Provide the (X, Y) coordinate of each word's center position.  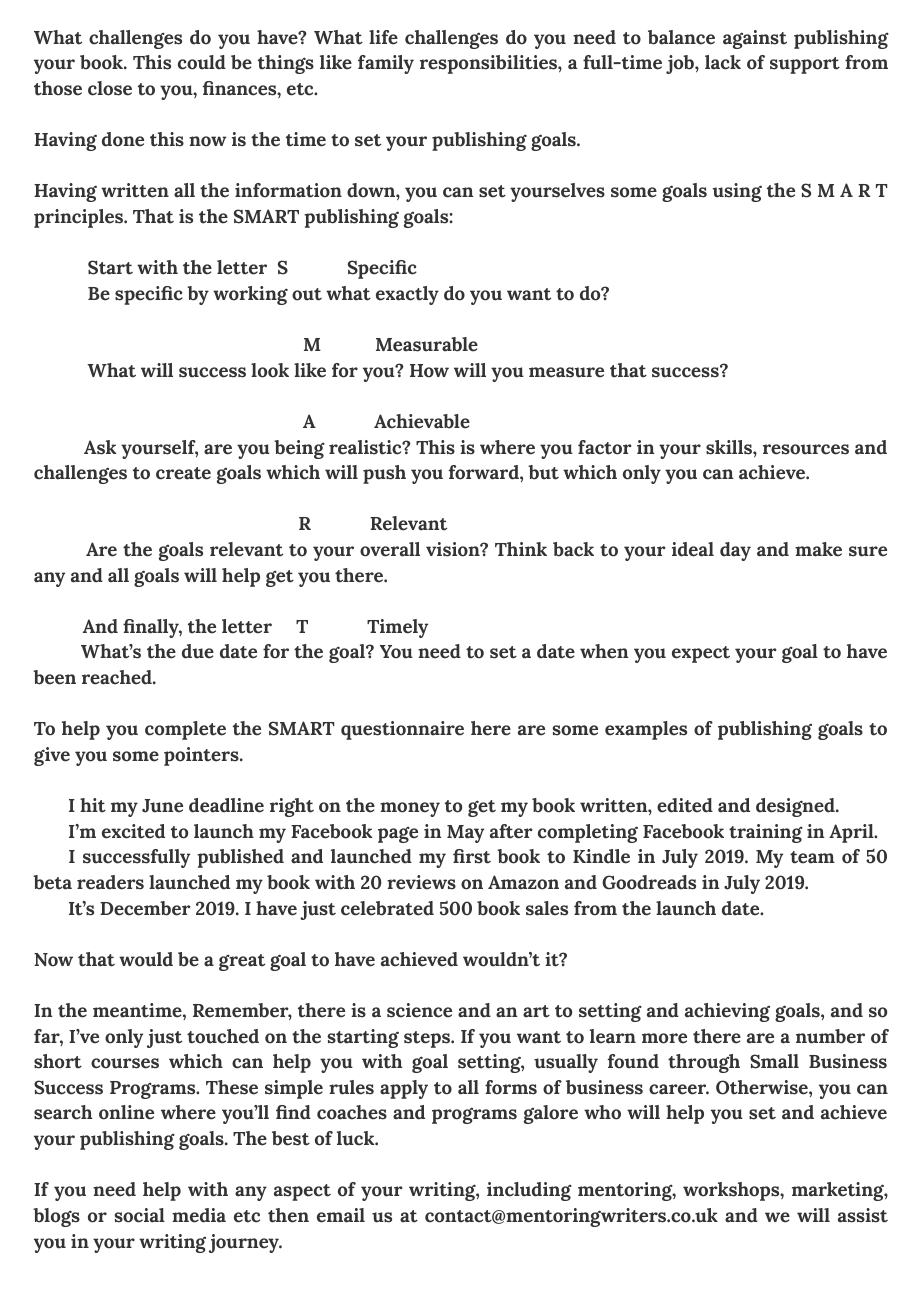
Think (521, 549)
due (198, 651)
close (110, 88)
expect (701, 654)
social (139, 1215)
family (386, 64)
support (805, 65)
